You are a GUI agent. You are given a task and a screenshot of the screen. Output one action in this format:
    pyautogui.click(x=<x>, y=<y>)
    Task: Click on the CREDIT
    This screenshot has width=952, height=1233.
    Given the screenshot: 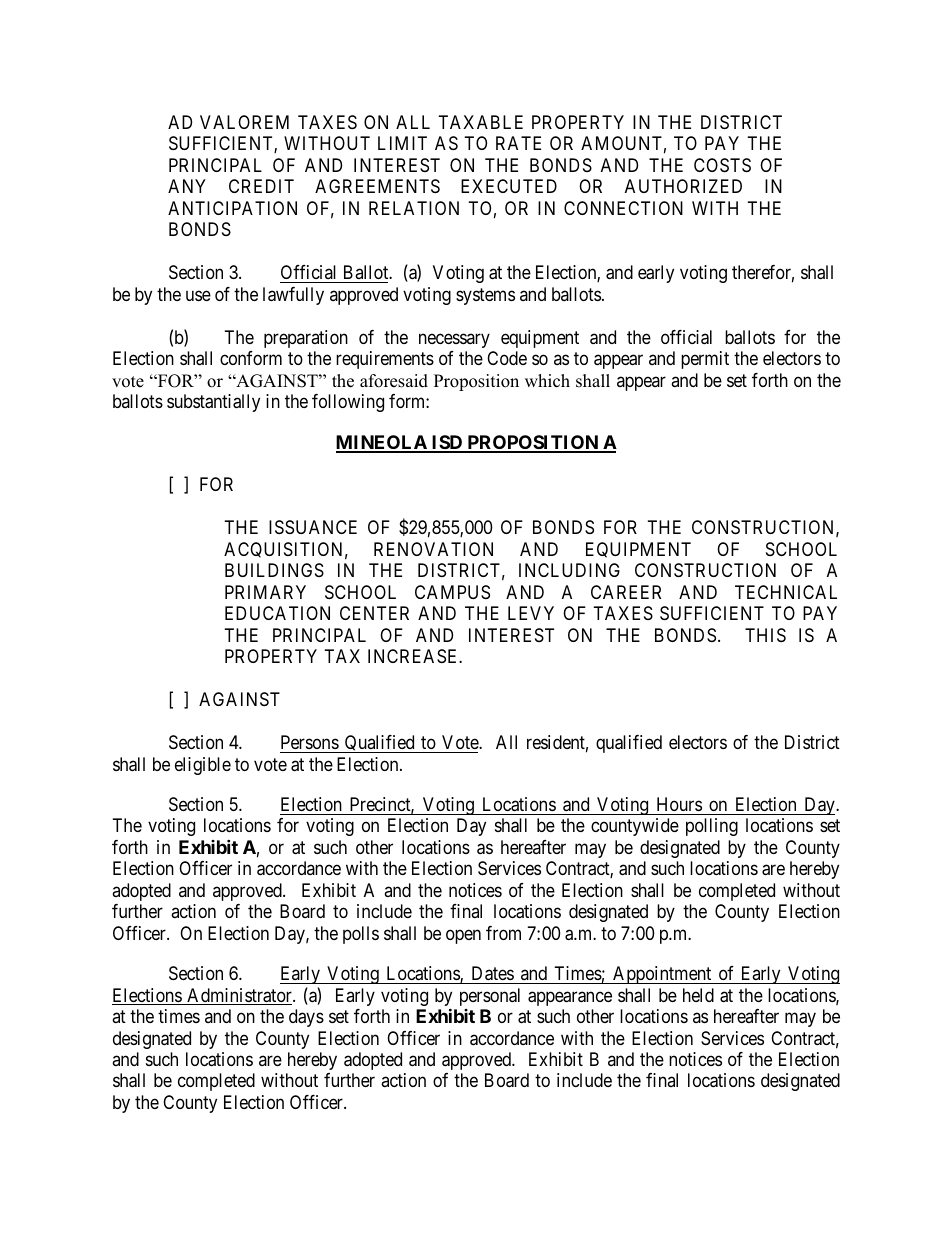 What is the action you would take?
    pyautogui.click(x=261, y=186)
